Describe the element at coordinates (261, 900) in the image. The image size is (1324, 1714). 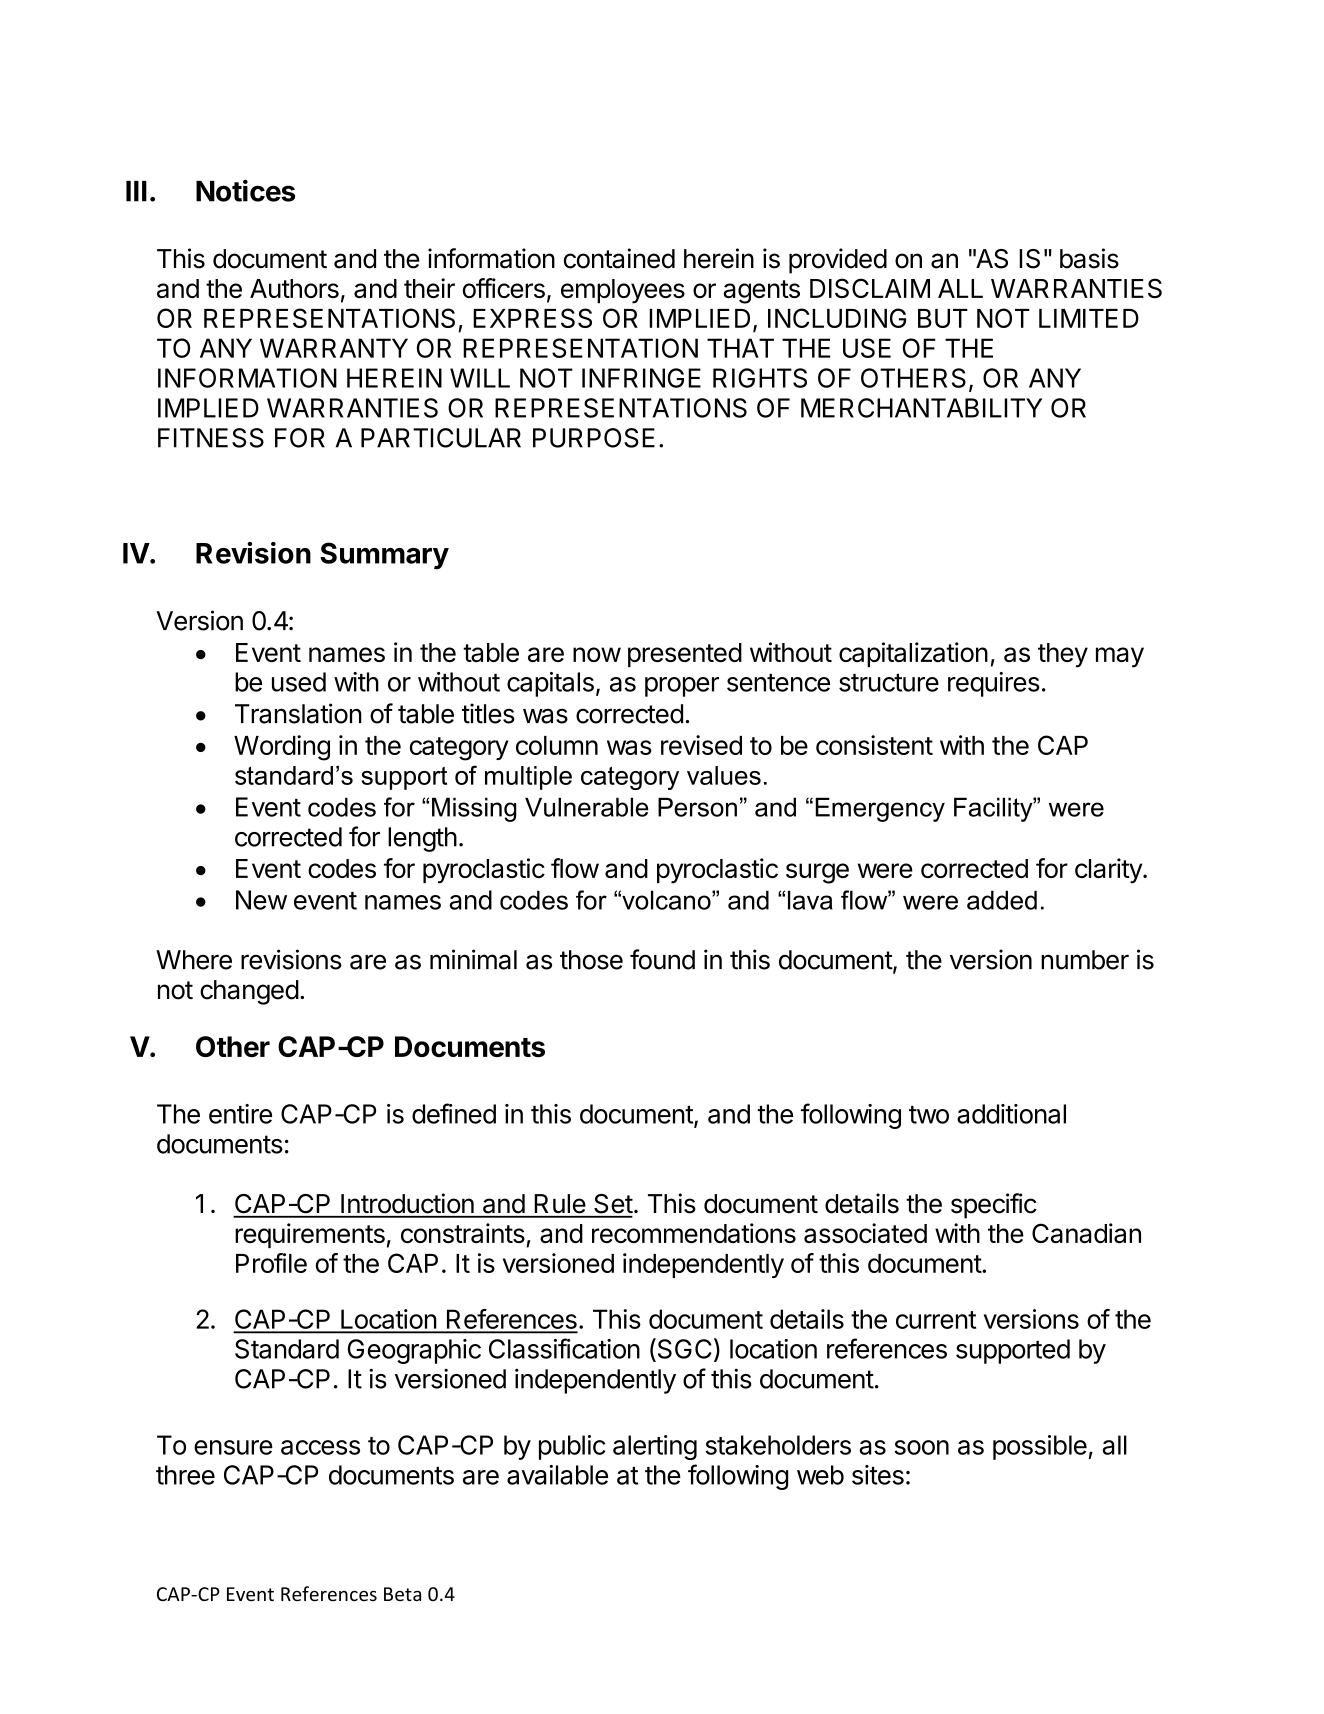
I see `New` at that location.
